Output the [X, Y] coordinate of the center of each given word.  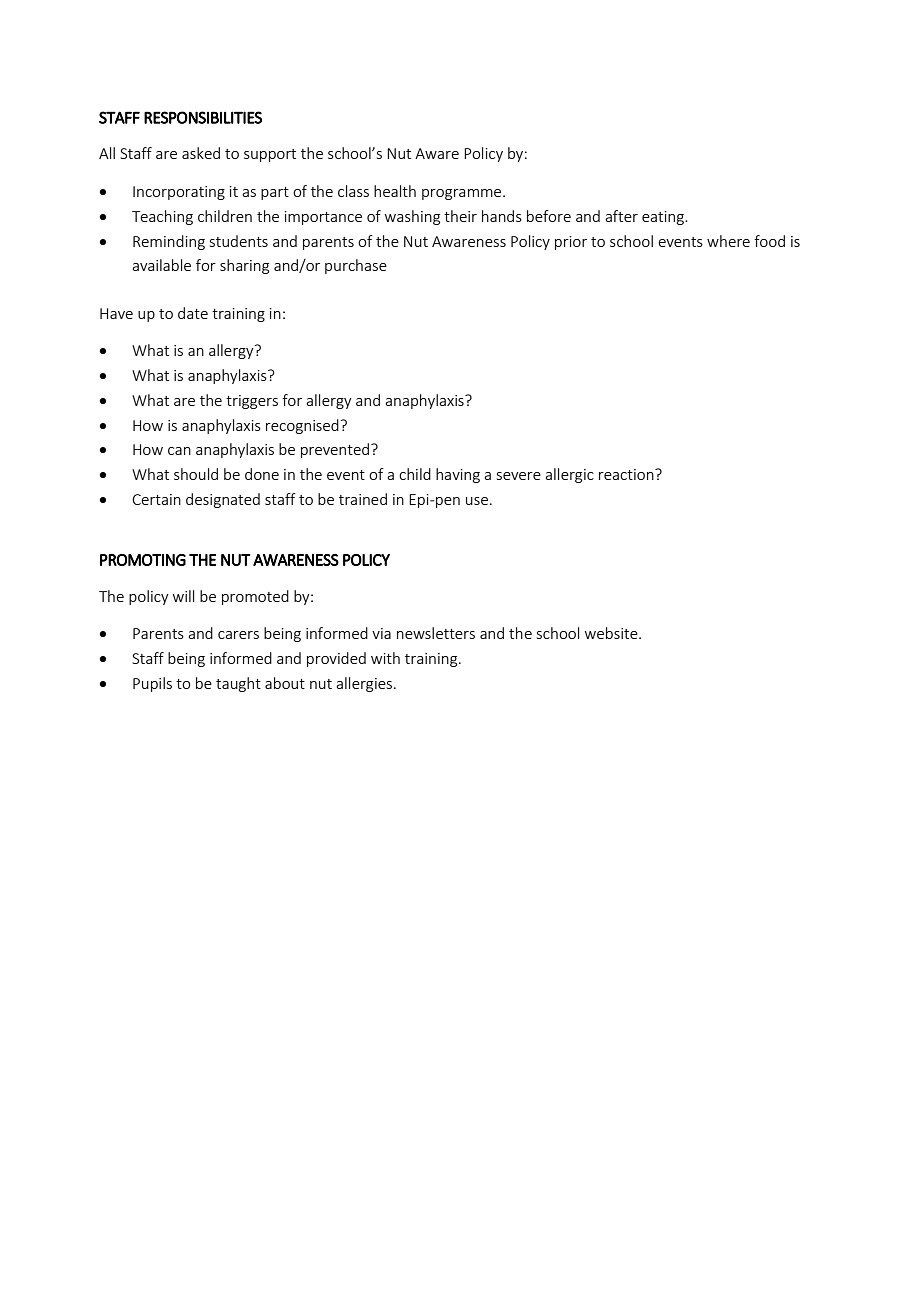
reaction [627, 474]
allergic [569, 475]
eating [664, 218]
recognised [302, 426]
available [161, 265]
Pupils [152, 684]
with [385, 658]
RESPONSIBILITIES [203, 117]
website [612, 633]
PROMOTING [143, 560]
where [728, 241]
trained [363, 499]
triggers [252, 402]
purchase [356, 266]
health [395, 191]
